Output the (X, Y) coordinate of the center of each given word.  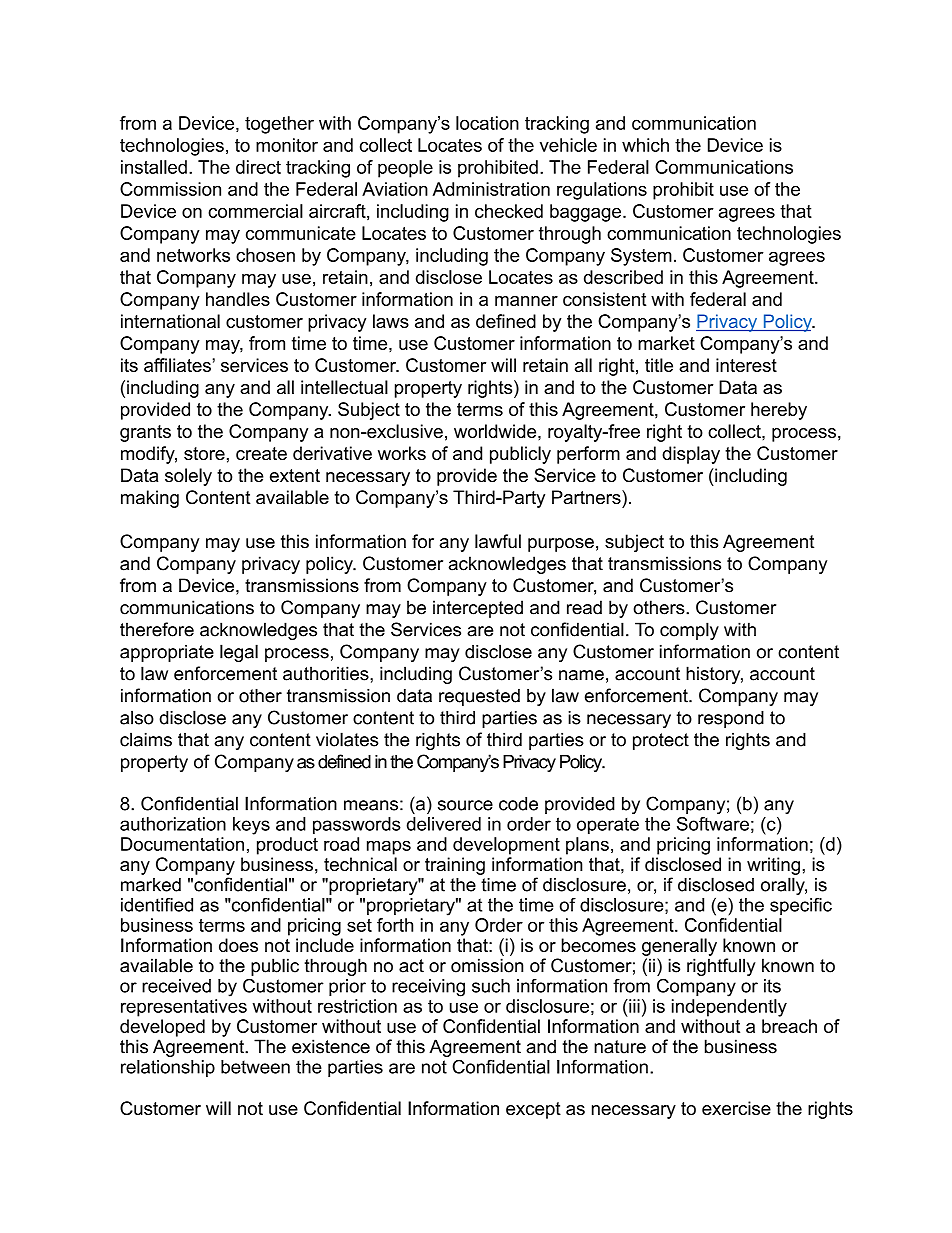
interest (746, 365)
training (455, 866)
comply (689, 631)
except (533, 1110)
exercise (736, 1108)
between (255, 1067)
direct (258, 167)
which (645, 145)
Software (713, 824)
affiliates (177, 365)
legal (239, 653)
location (487, 123)
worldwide (496, 431)
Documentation (182, 844)
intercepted (478, 609)
